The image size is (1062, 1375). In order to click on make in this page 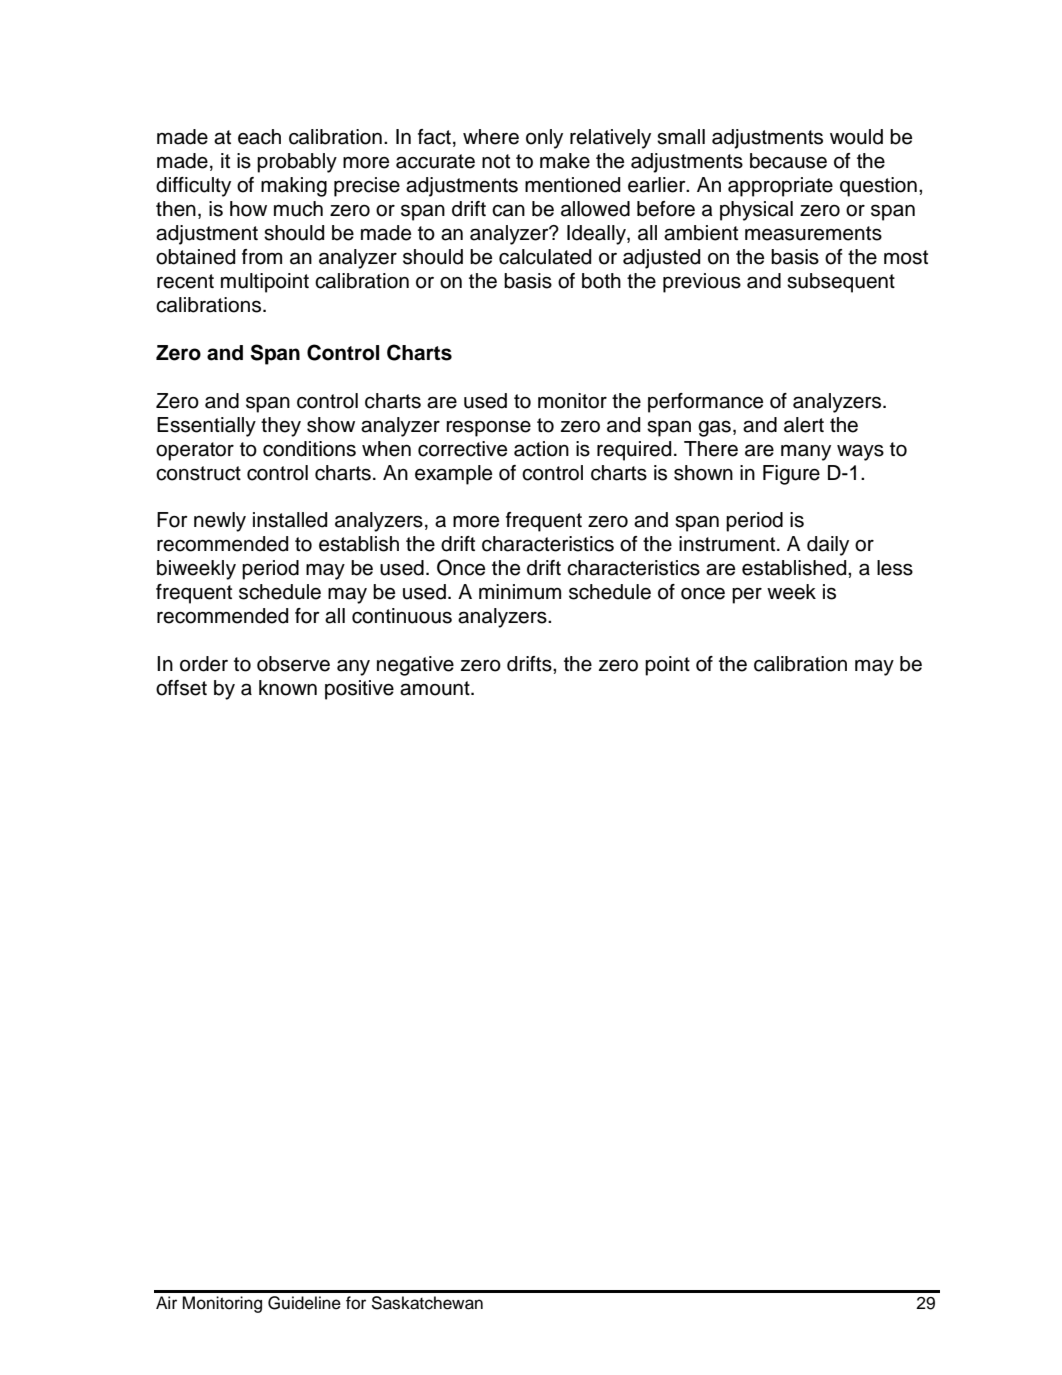, I will do `click(565, 161)`.
